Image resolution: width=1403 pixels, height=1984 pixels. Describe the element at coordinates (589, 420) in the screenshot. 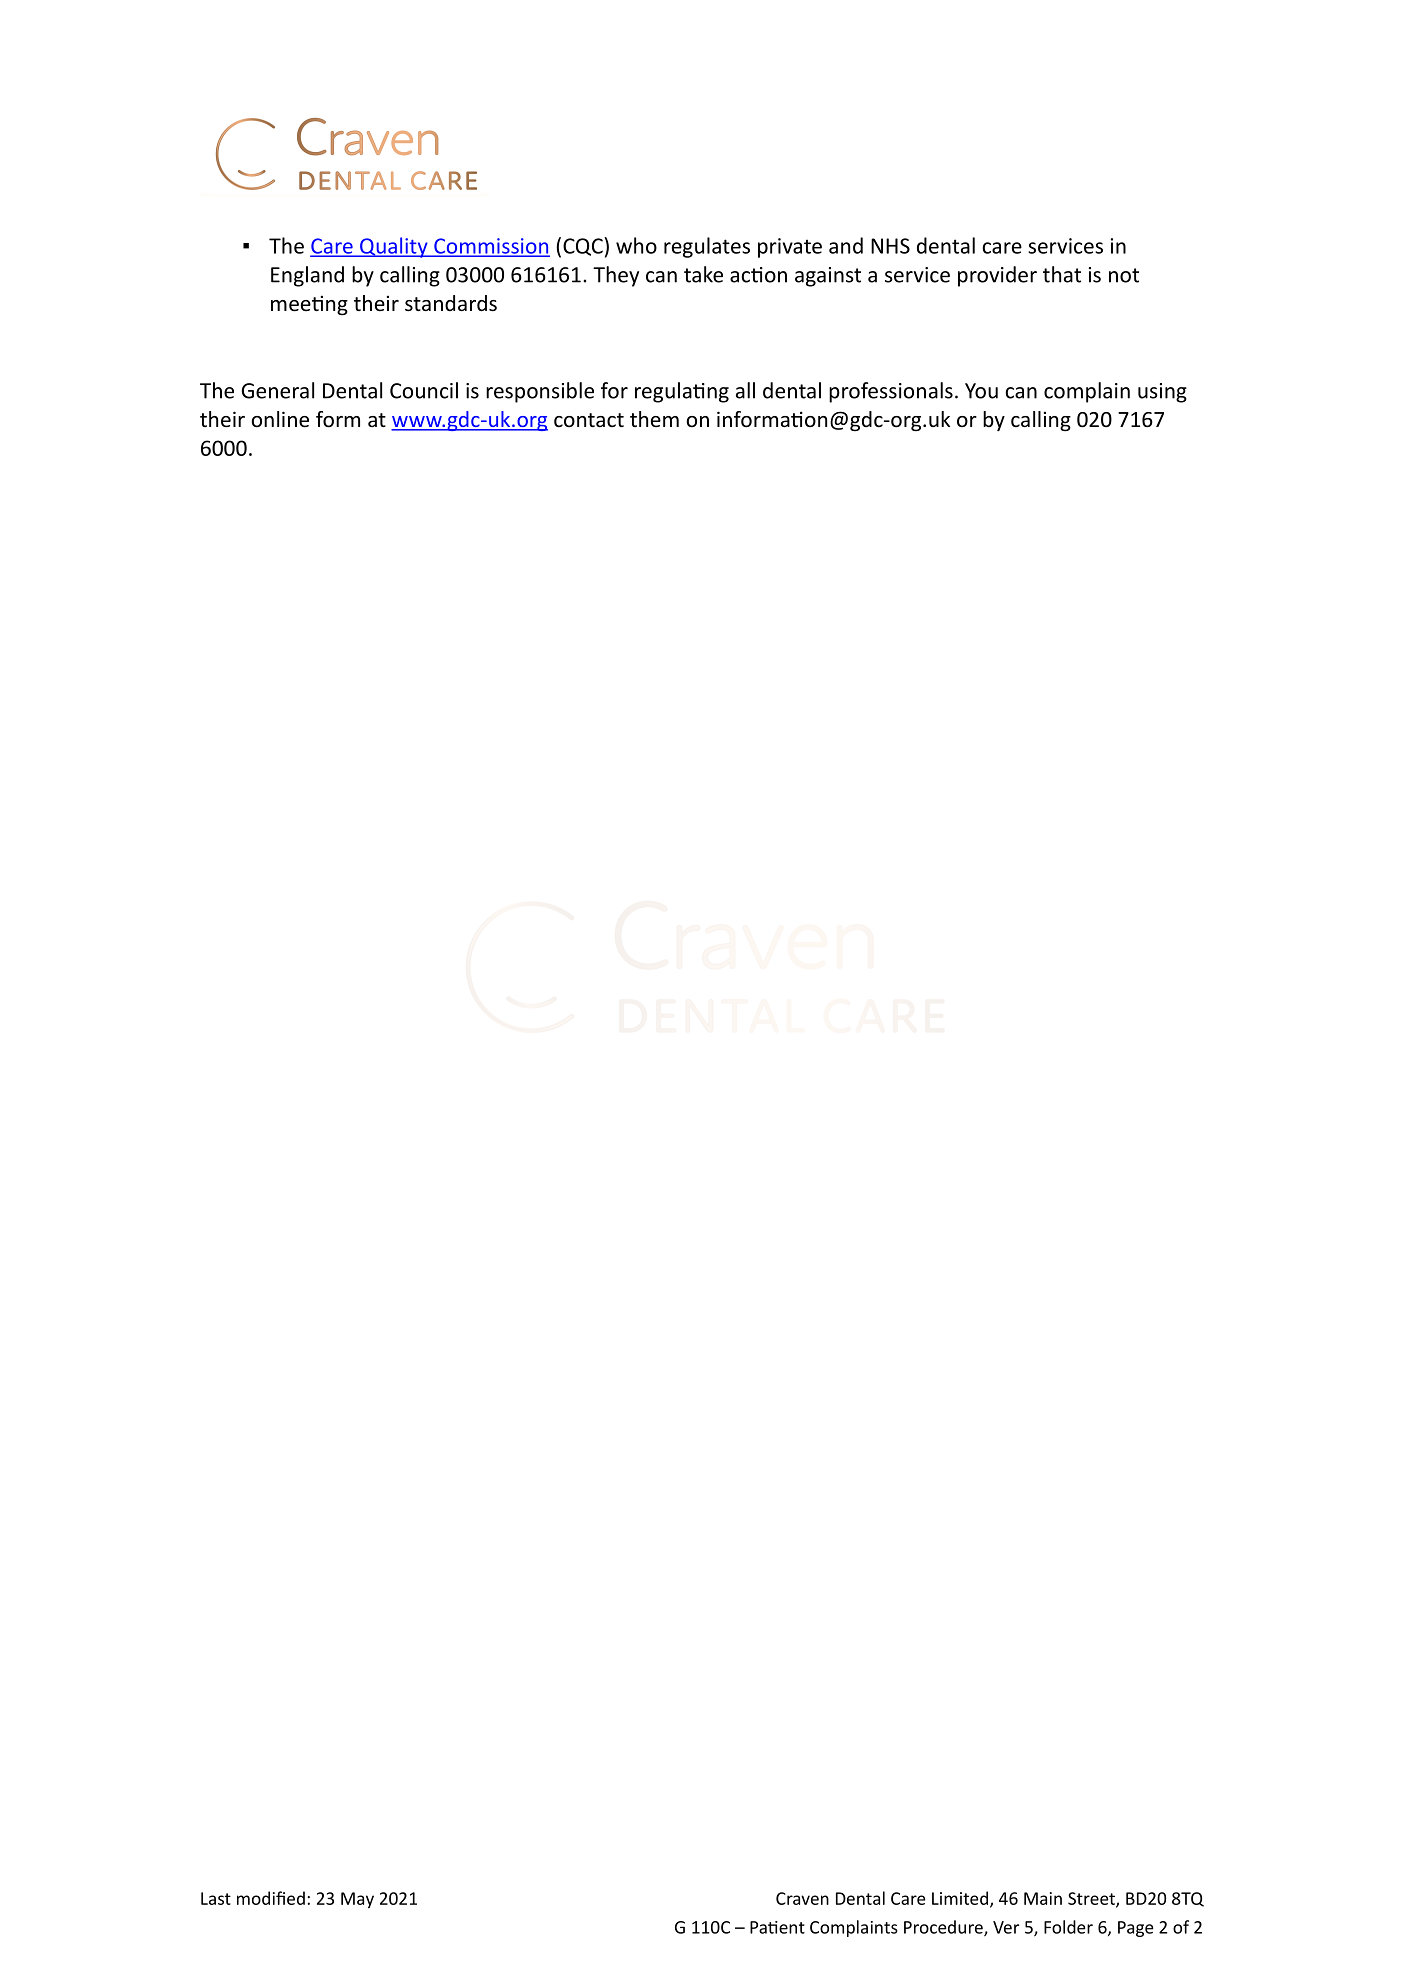

I see `contact` at that location.
